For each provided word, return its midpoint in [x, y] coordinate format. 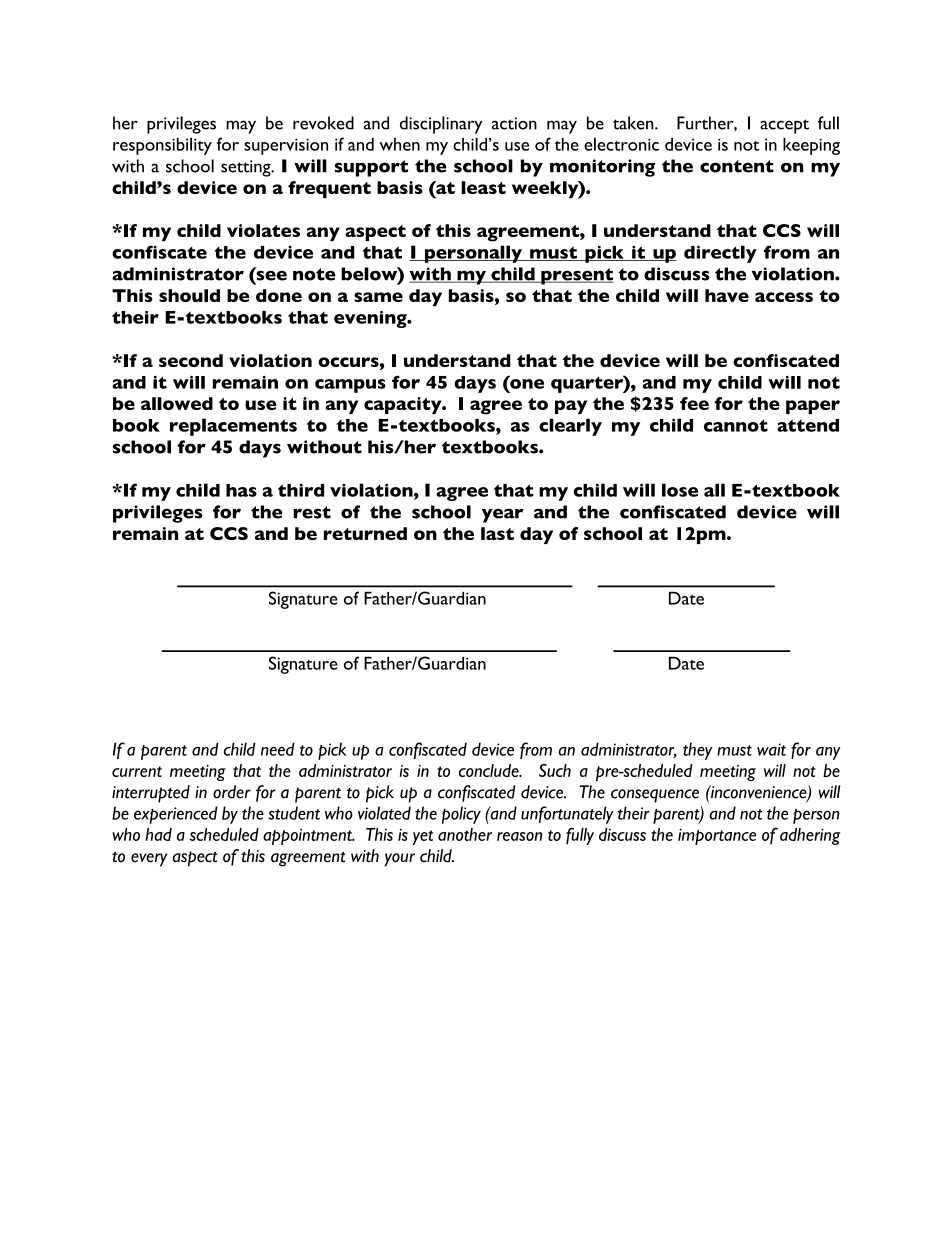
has [241, 490]
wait [771, 749]
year [503, 515]
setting [247, 168]
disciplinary [441, 125]
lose [680, 490]
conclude [490, 770]
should [189, 295]
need [278, 749]
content [737, 166]
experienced [176, 815]
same [378, 297]
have [727, 295]
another [465, 834]
